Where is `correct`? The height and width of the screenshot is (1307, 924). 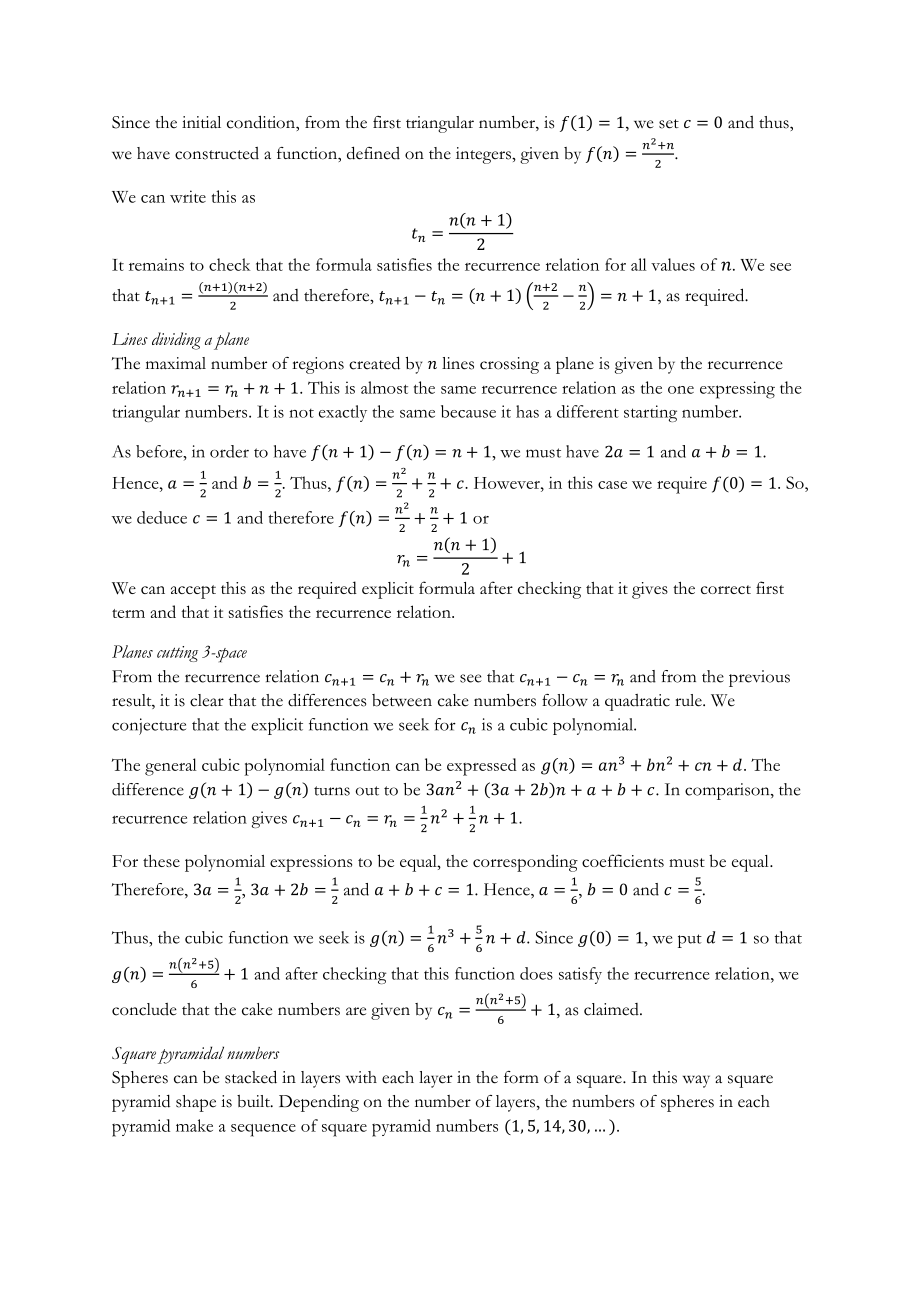
correct is located at coordinates (726, 589).
